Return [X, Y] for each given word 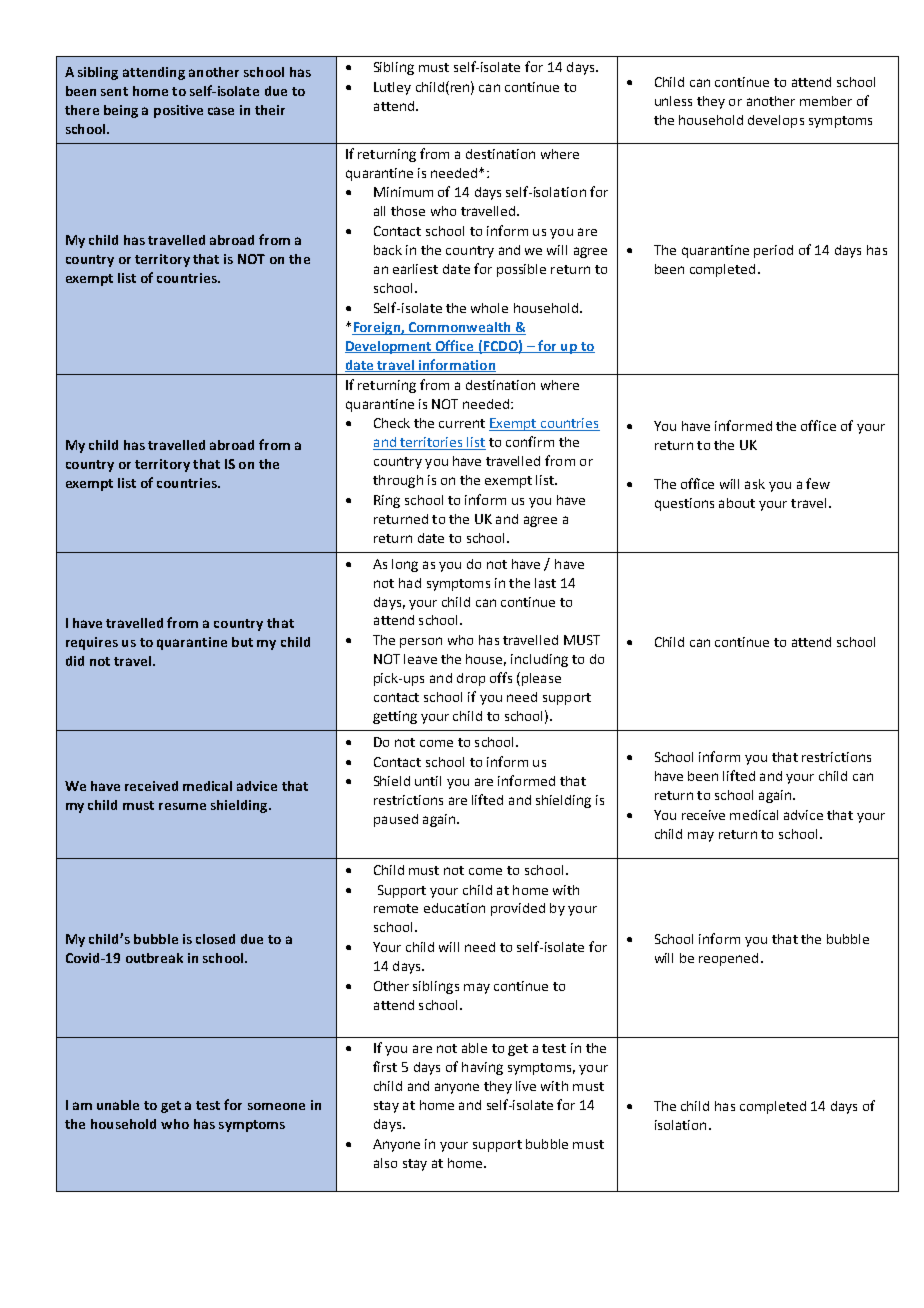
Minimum [403, 192]
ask [755, 484]
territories [432, 443]
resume [182, 806]
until [428, 781]
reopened [728, 959]
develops [776, 121]
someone [276, 1106]
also [385, 1163]
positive [178, 111]
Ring [387, 501]
